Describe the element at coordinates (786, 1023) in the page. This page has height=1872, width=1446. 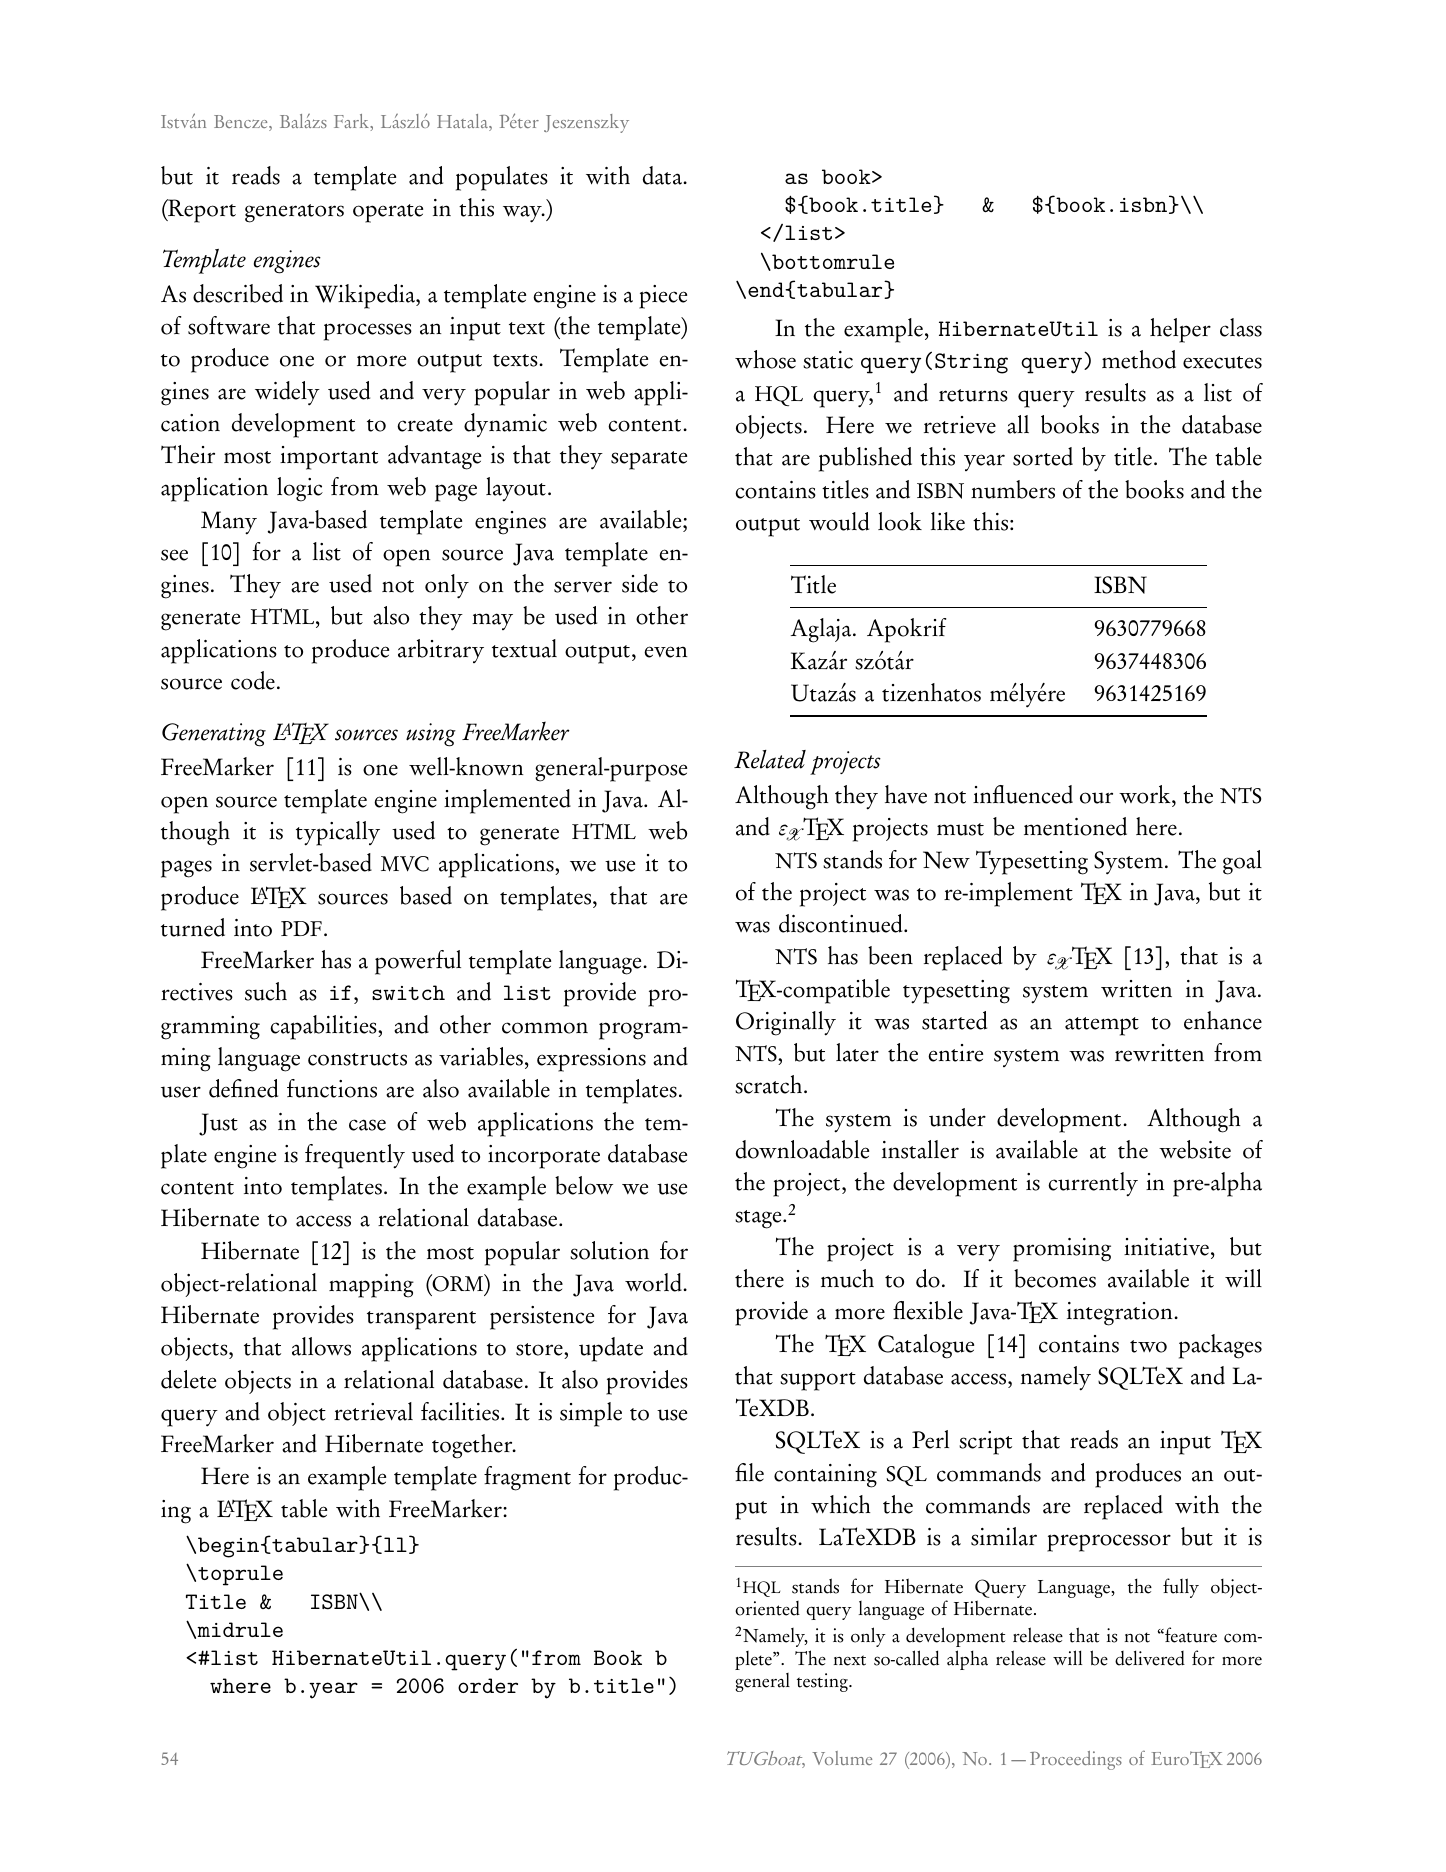
I see `Originally` at that location.
